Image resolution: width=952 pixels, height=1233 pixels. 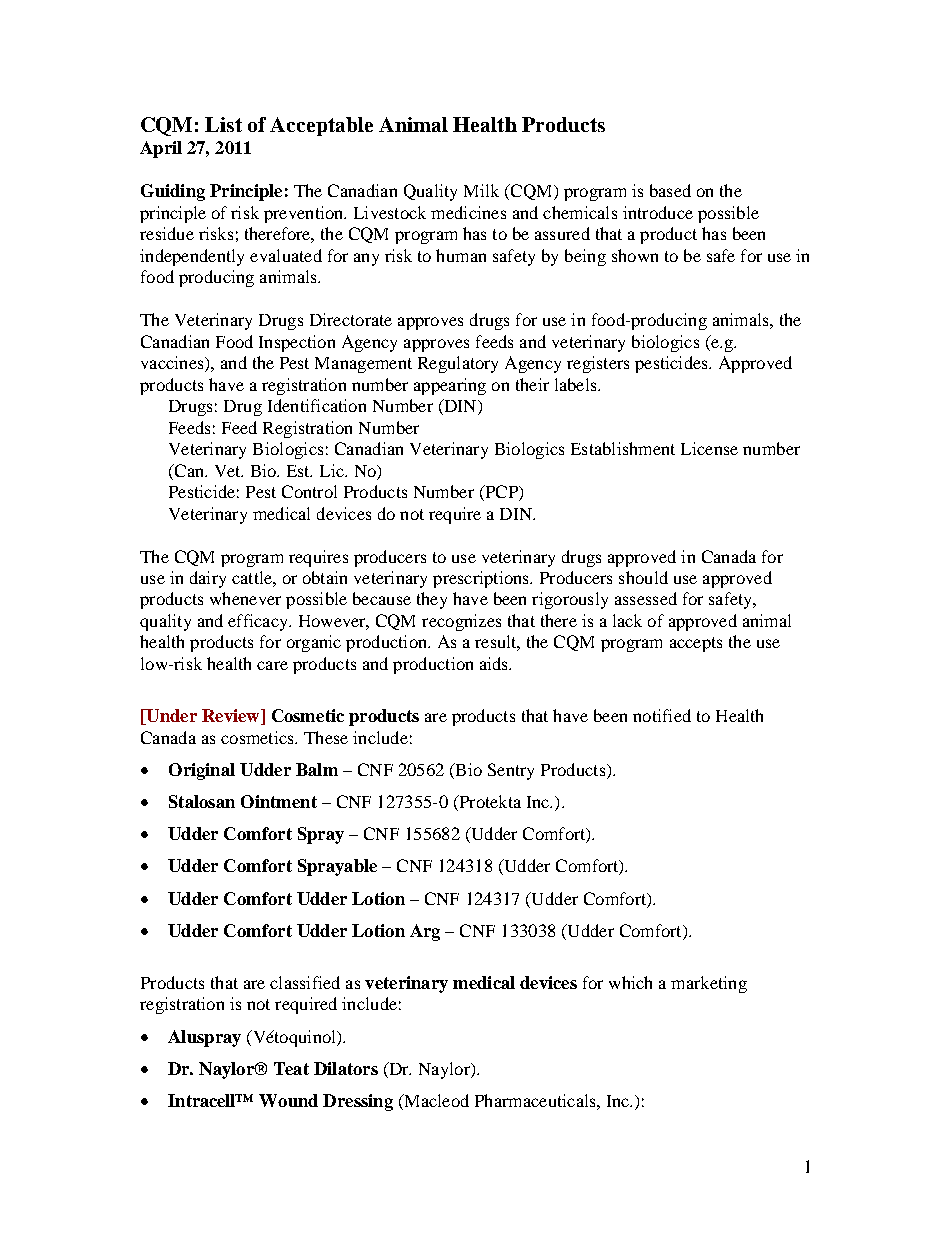 I want to click on List, so click(x=223, y=124).
